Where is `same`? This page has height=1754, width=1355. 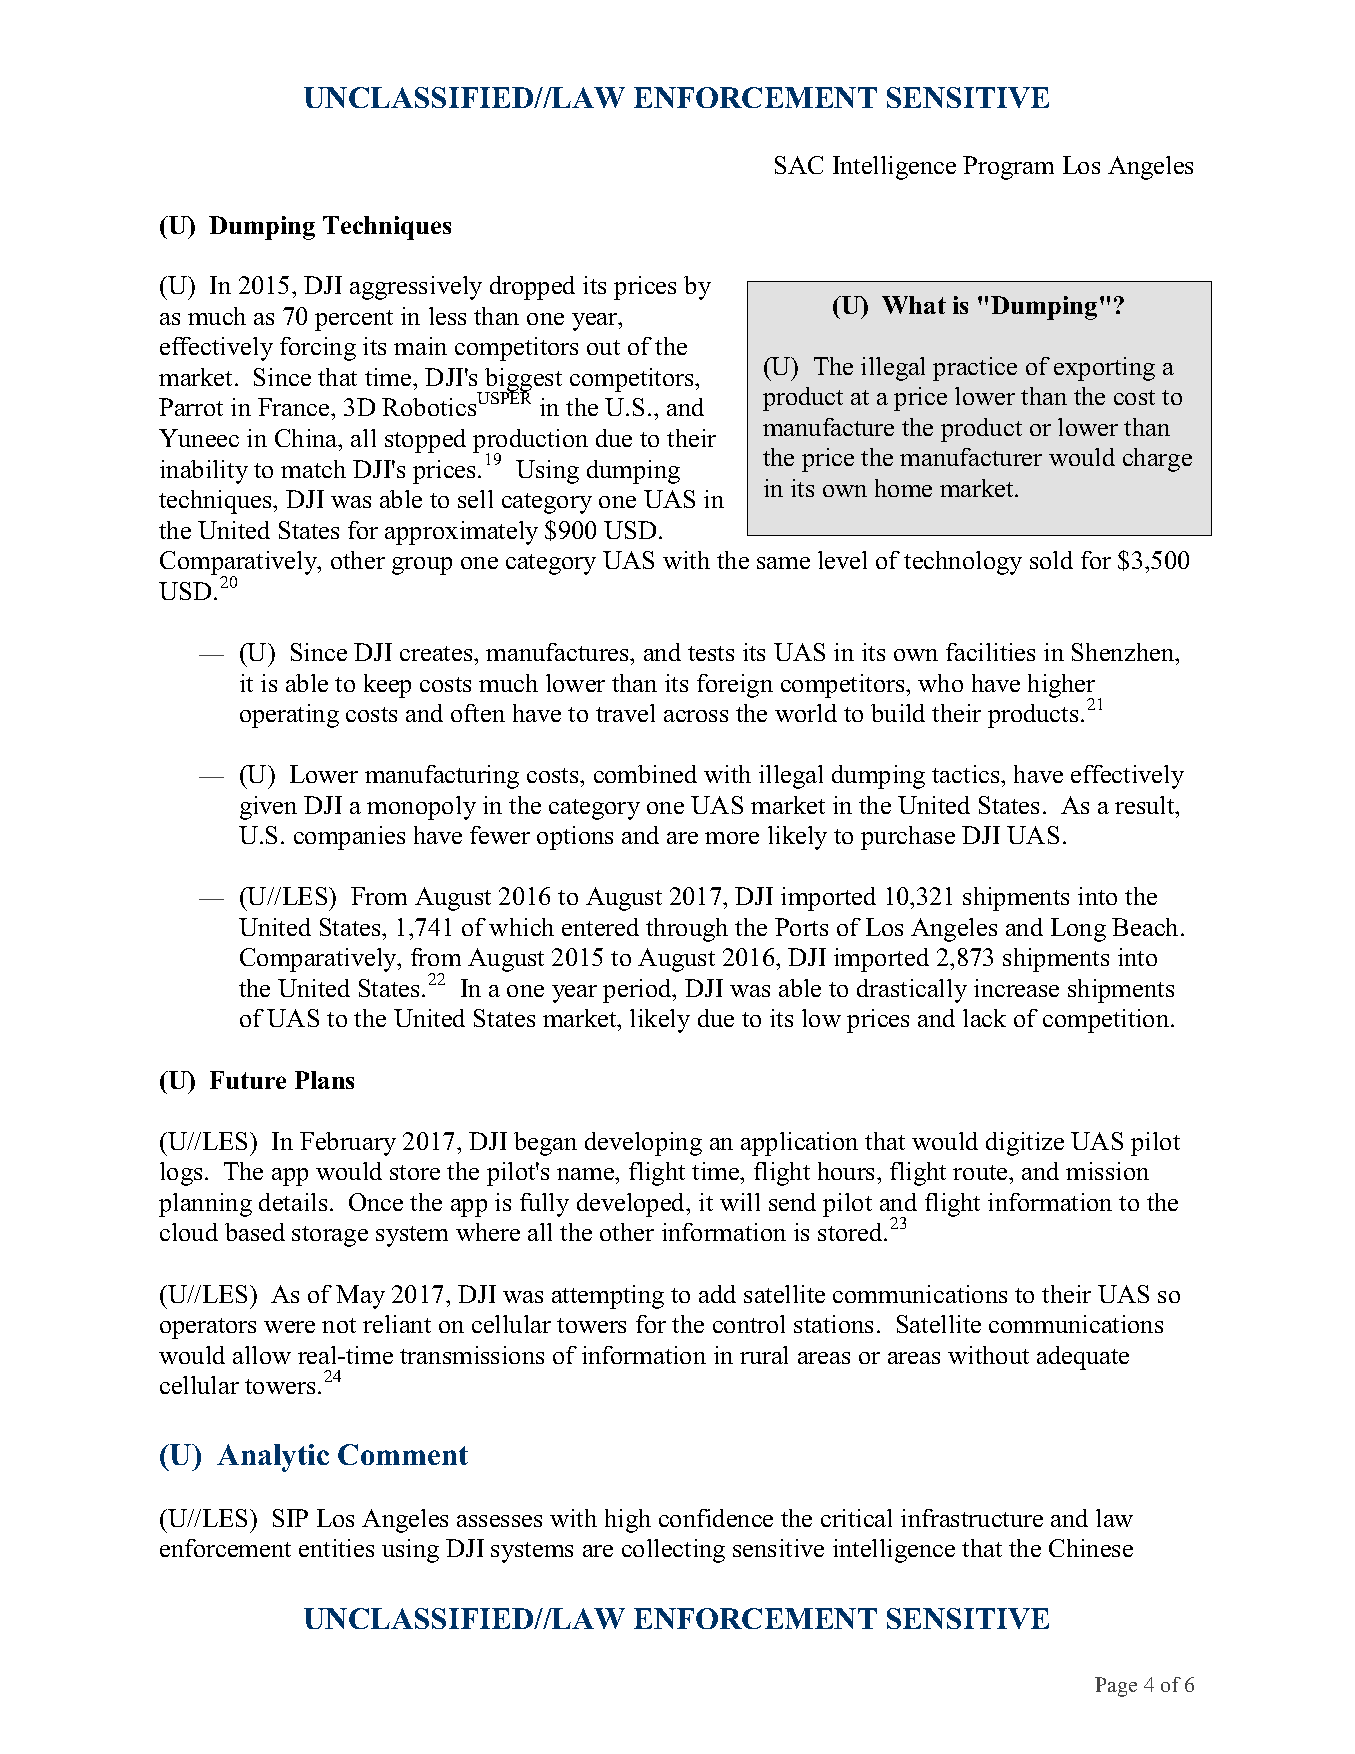 same is located at coordinates (783, 563).
